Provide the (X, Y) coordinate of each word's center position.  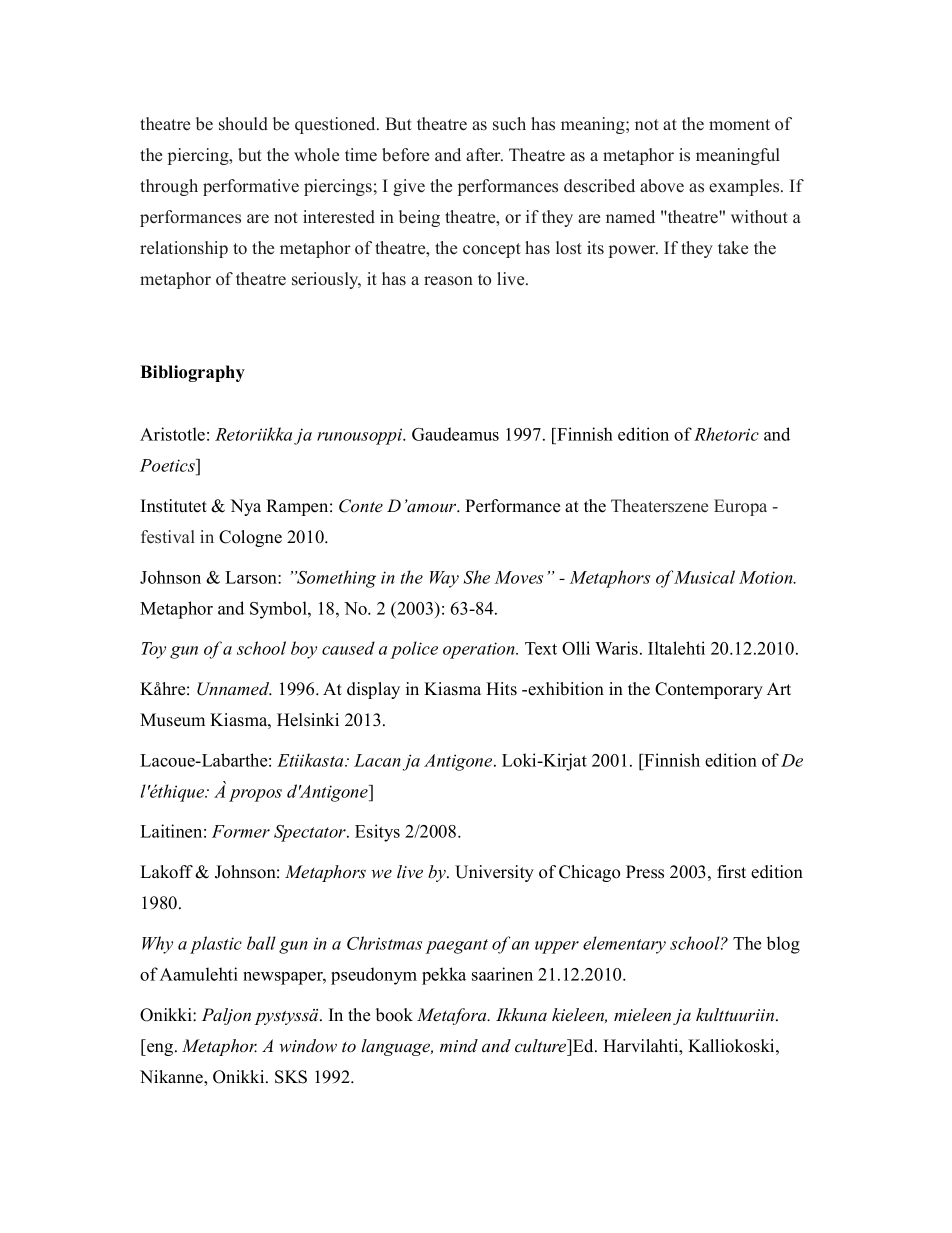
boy (304, 650)
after (484, 155)
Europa (740, 507)
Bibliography (192, 373)
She (476, 577)
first (731, 872)
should (243, 124)
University (494, 873)
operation (480, 650)
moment (739, 125)
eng (160, 1049)
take (733, 248)
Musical (704, 577)
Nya (245, 507)
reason (448, 281)
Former (241, 831)
